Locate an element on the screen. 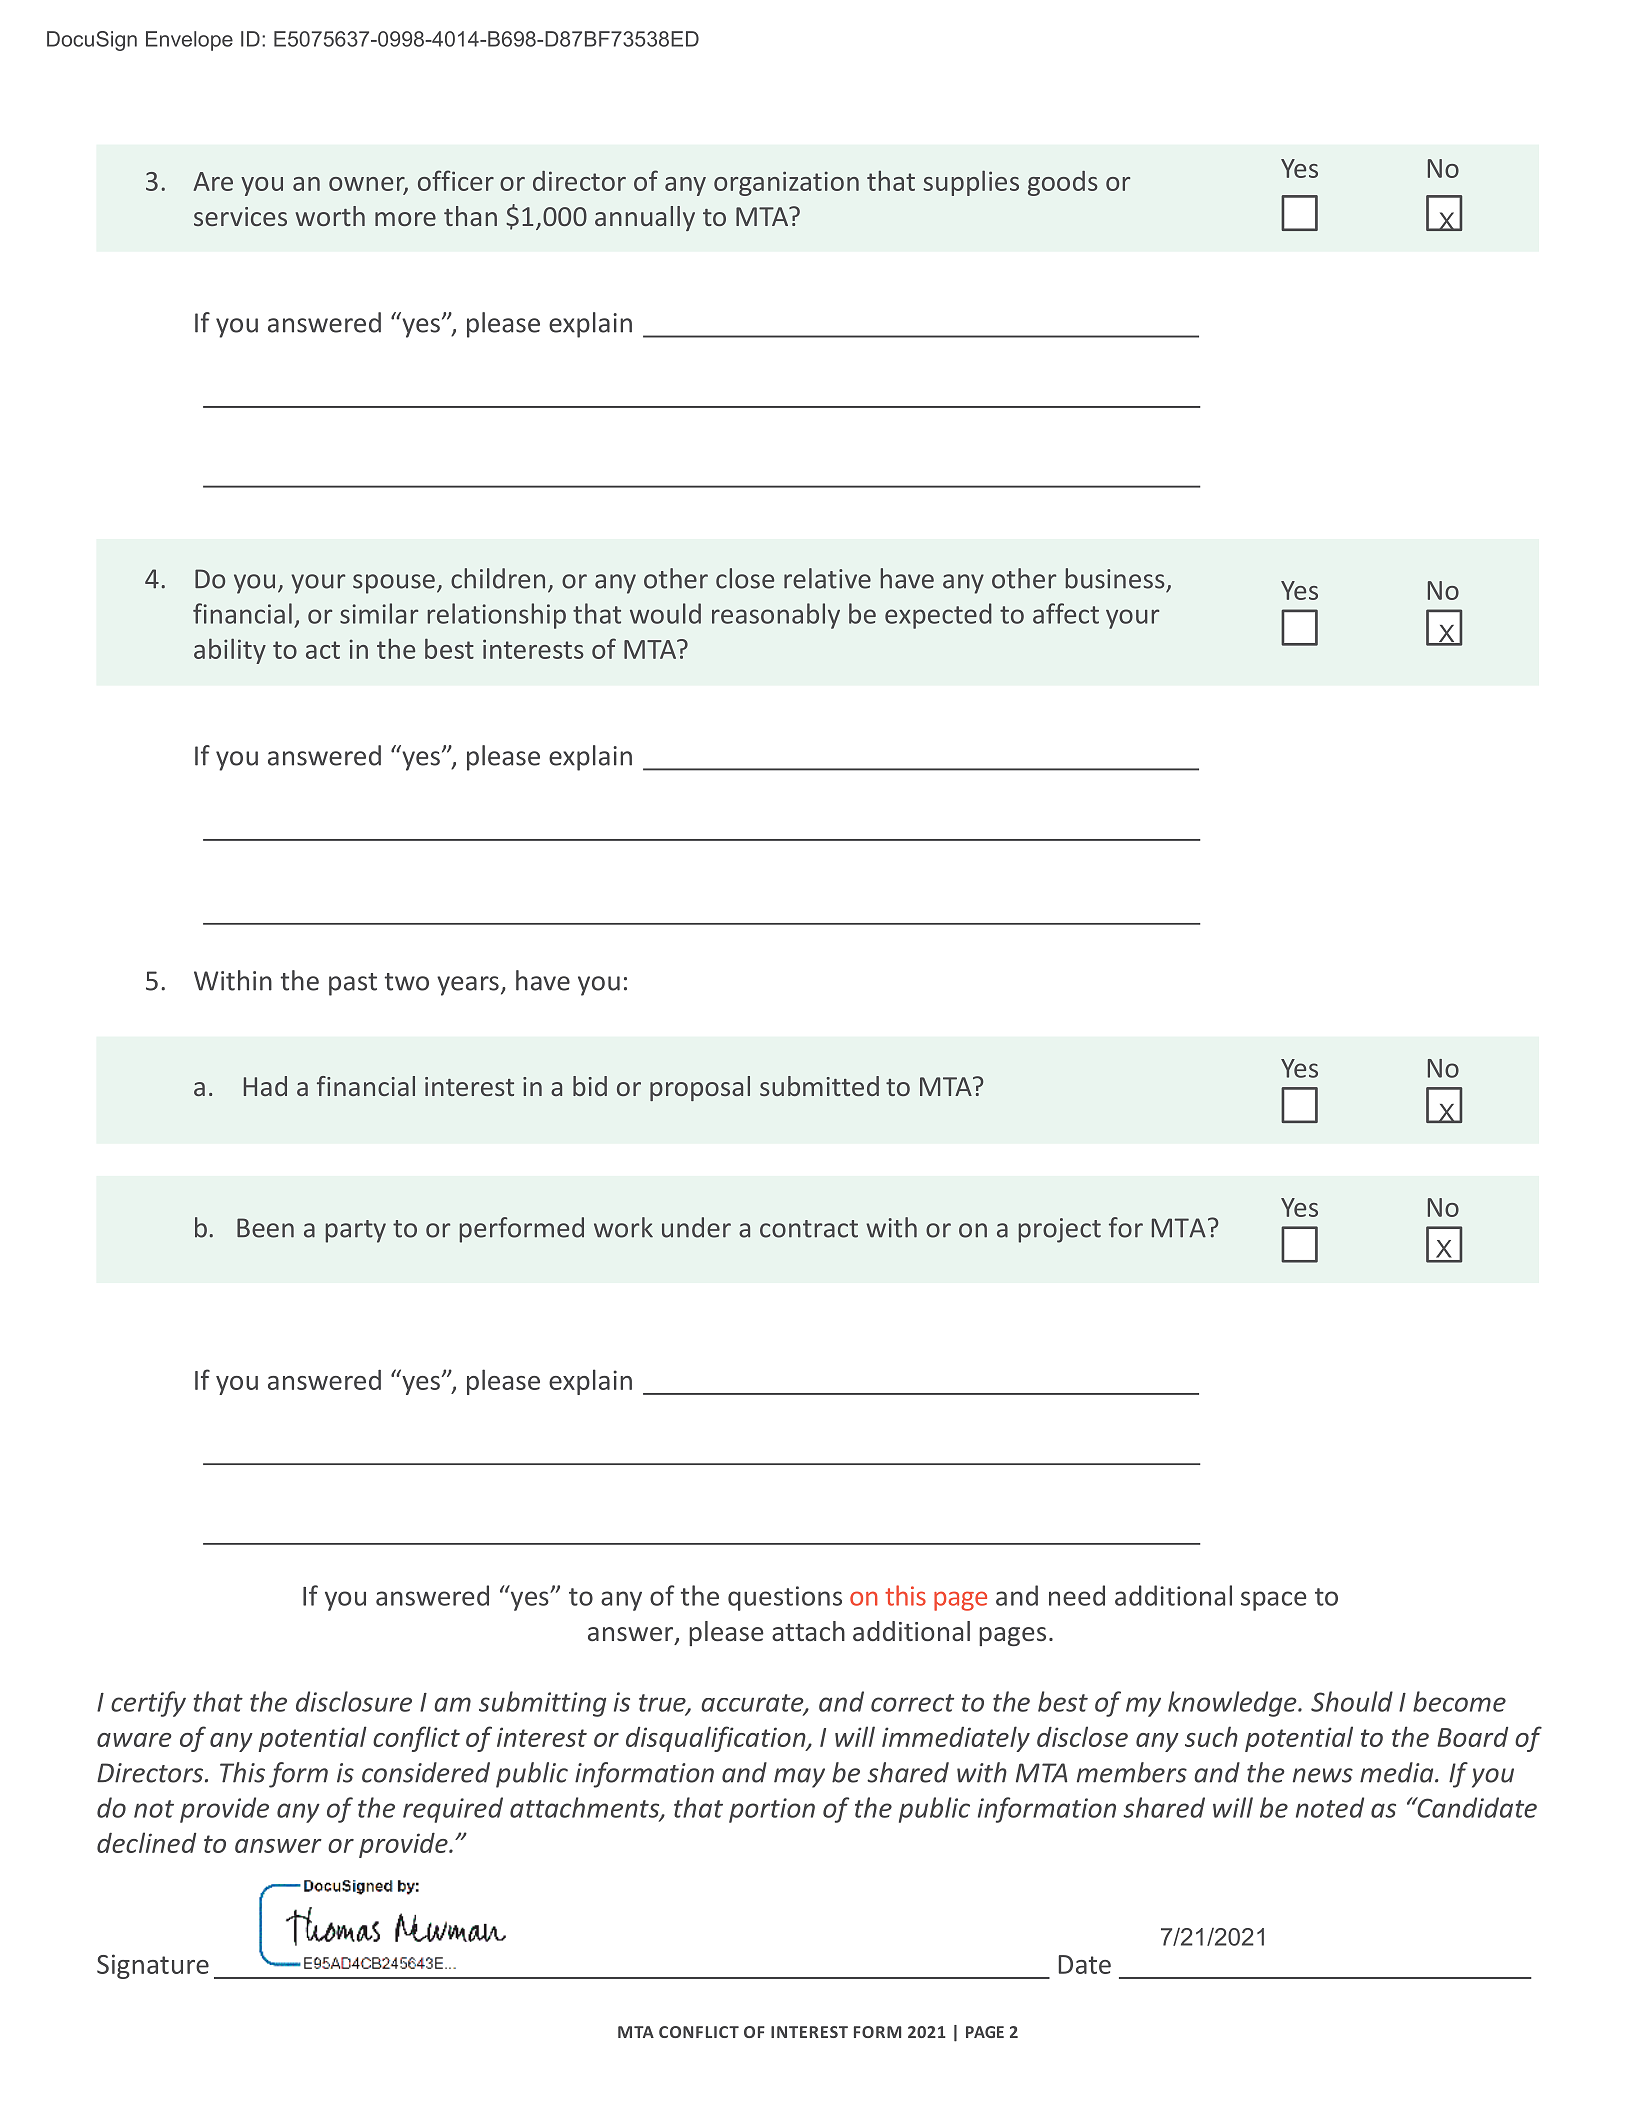 The image size is (1638, 2119). affect is located at coordinates (1066, 613).
